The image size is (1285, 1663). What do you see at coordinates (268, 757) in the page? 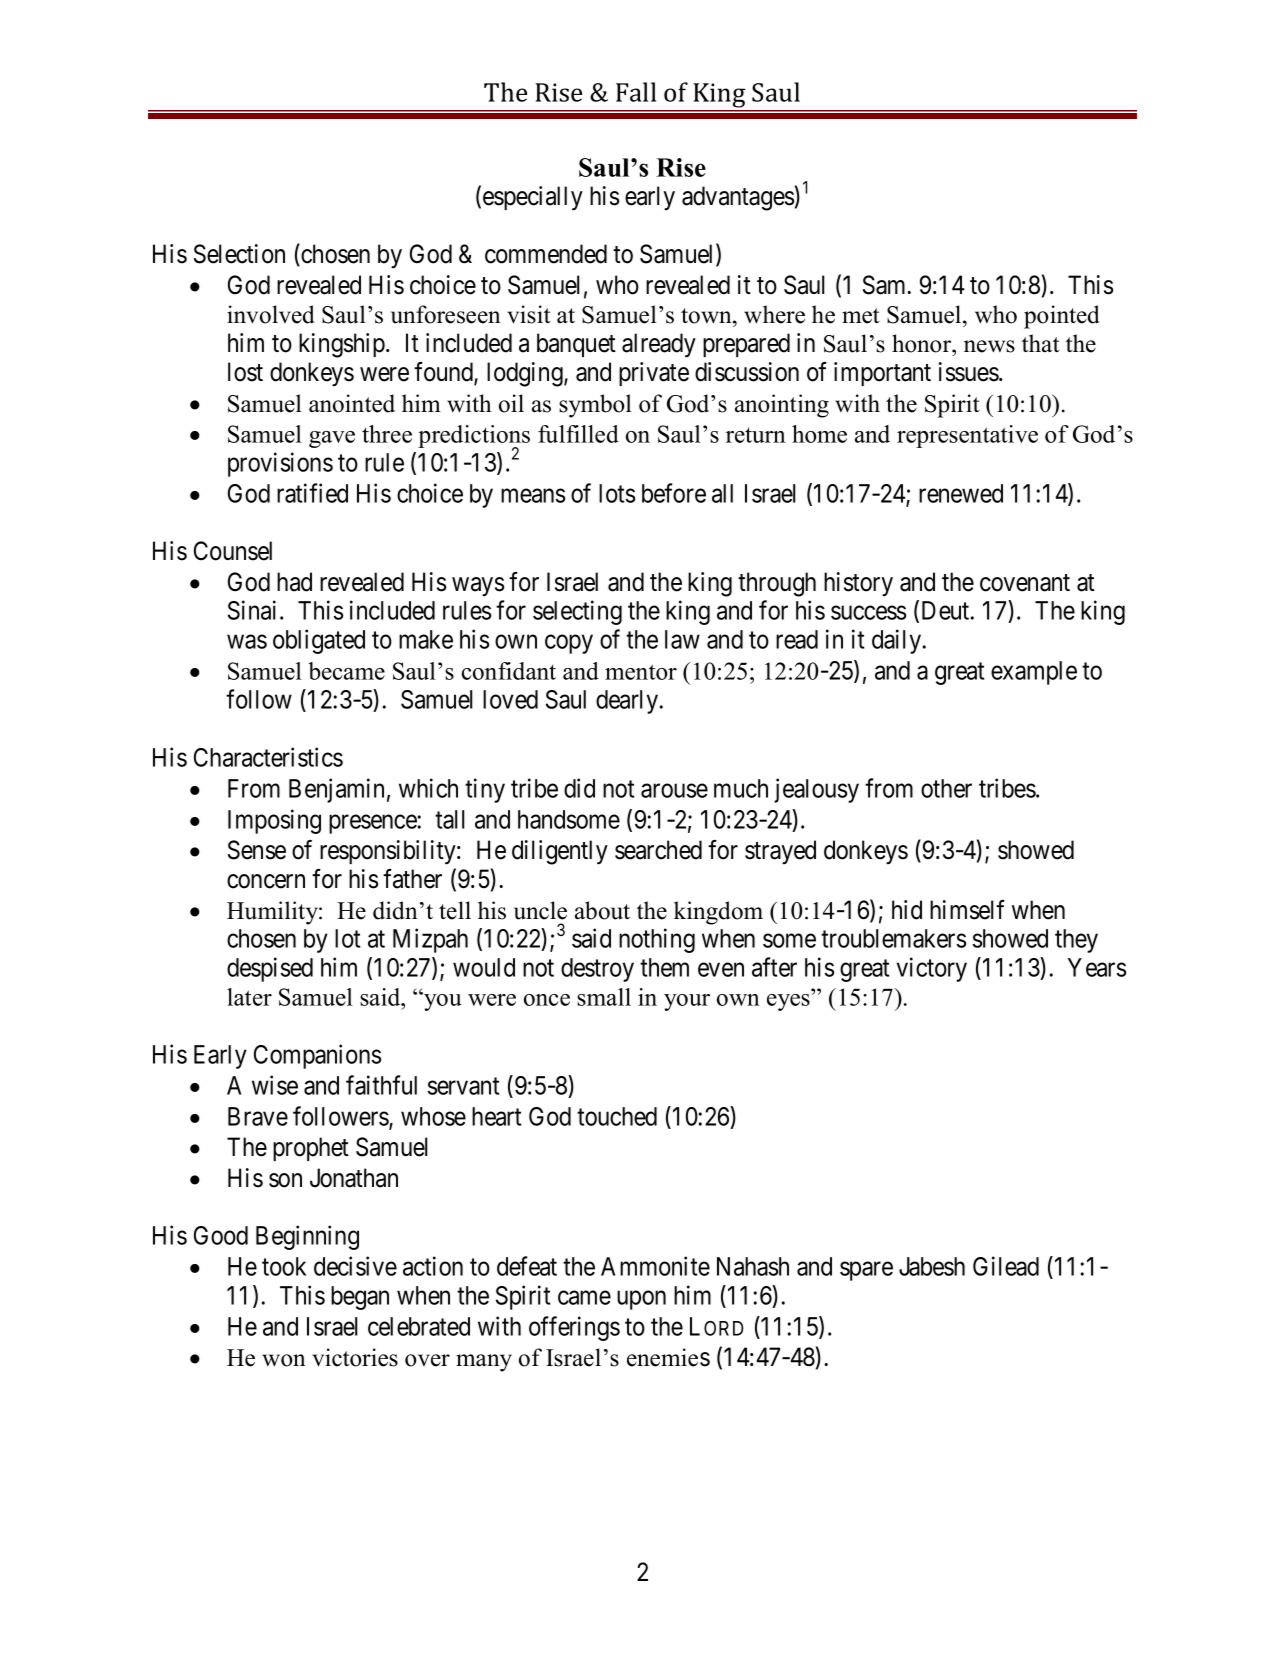
I see `Characteristics` at bounding box center [268, 757].
